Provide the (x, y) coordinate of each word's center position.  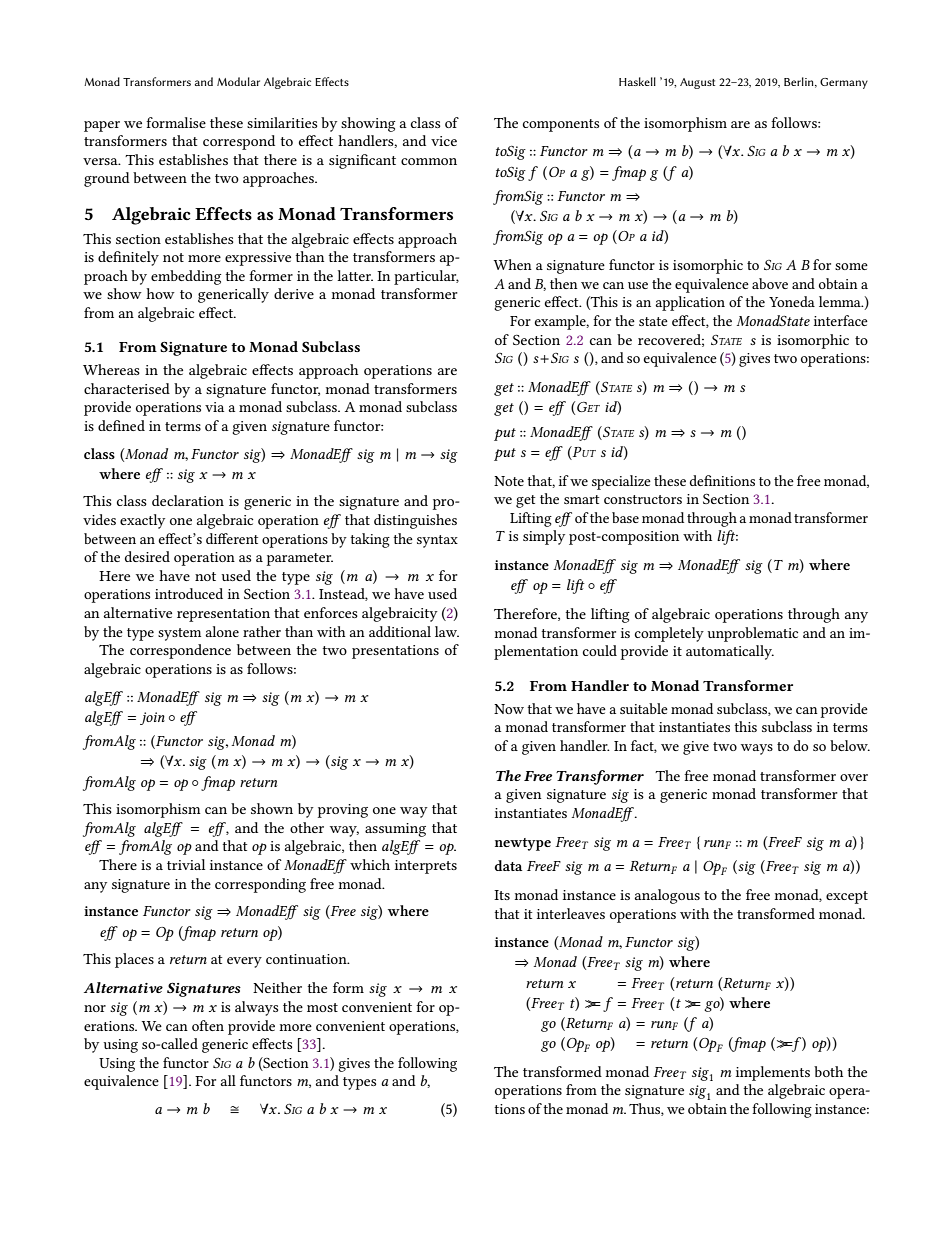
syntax (437, 541)
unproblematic (752, 634)
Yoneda (792, 301)
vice (444, 141)
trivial (186, 864)
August (697, 83)
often (208, 1025)
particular (426, 277)
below (850, 745)
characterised (127, 388)
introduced (189, 593)
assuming (395, 830)
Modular (238, 81)
